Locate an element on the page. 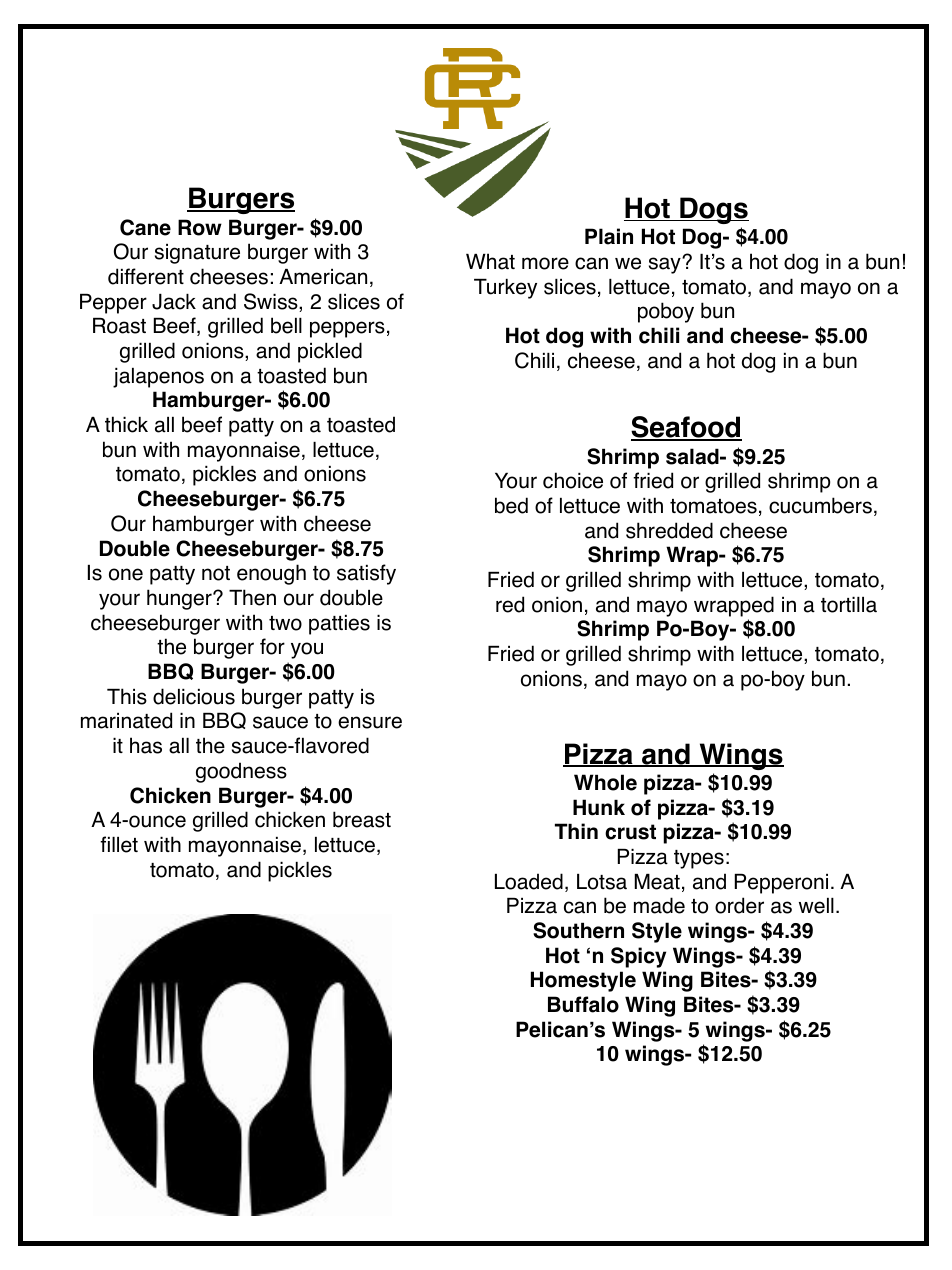  fillet is located at coordinates (119, 844).
